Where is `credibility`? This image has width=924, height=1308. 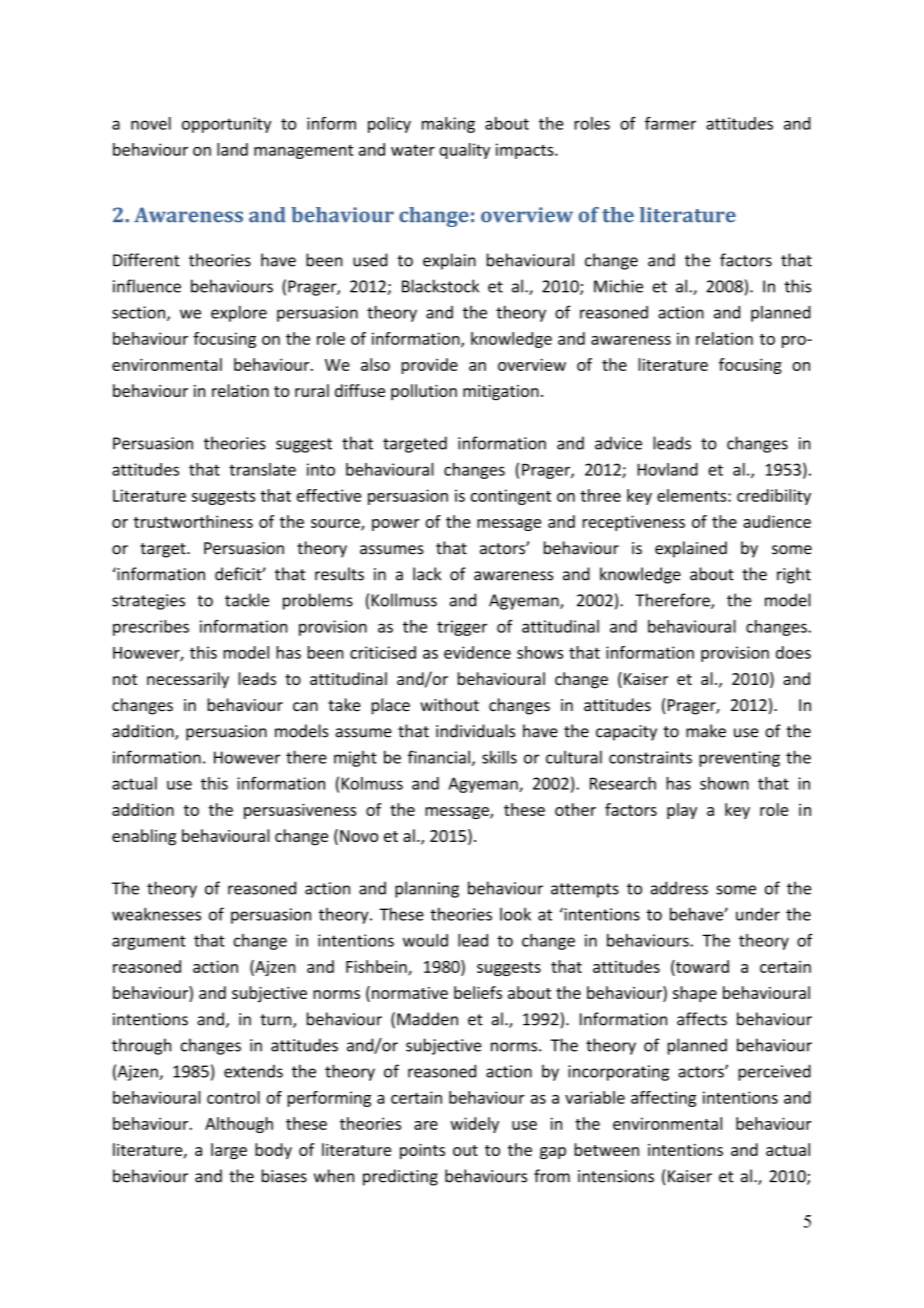 credibility is located at coordinates (774, 497).
